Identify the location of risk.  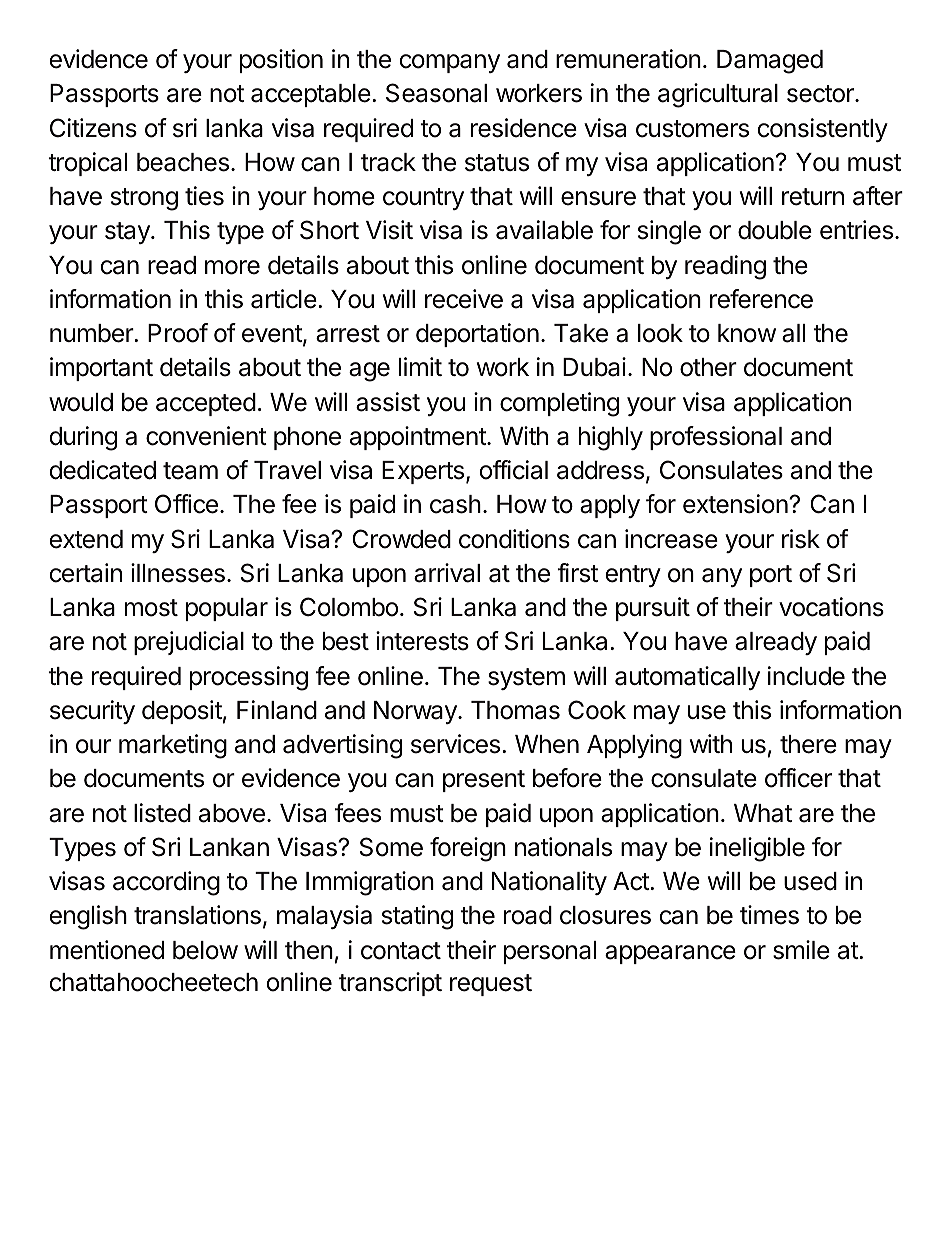
(801, 539).
